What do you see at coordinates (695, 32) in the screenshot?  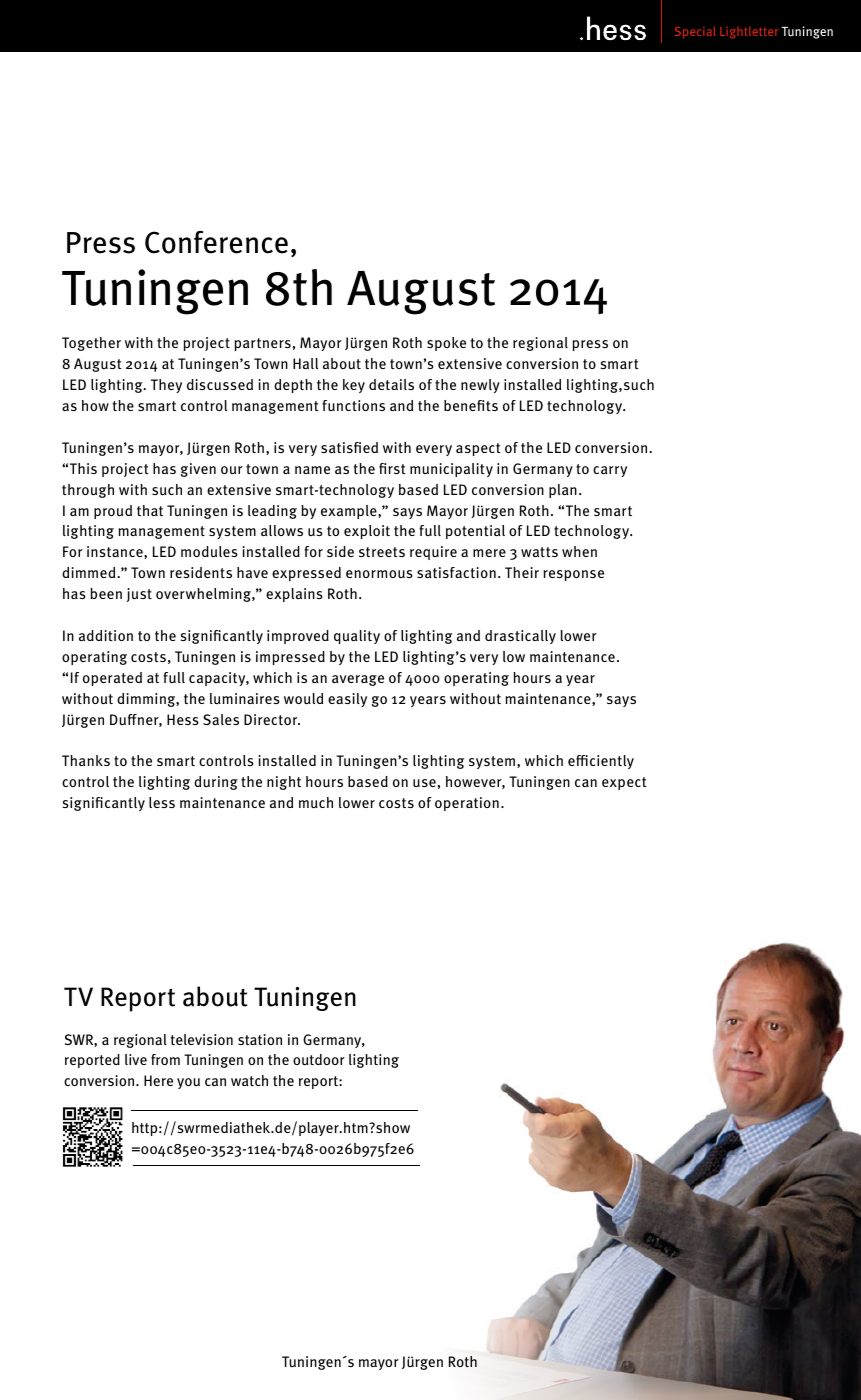 I see `Special` at bounding box center [695, 32].
